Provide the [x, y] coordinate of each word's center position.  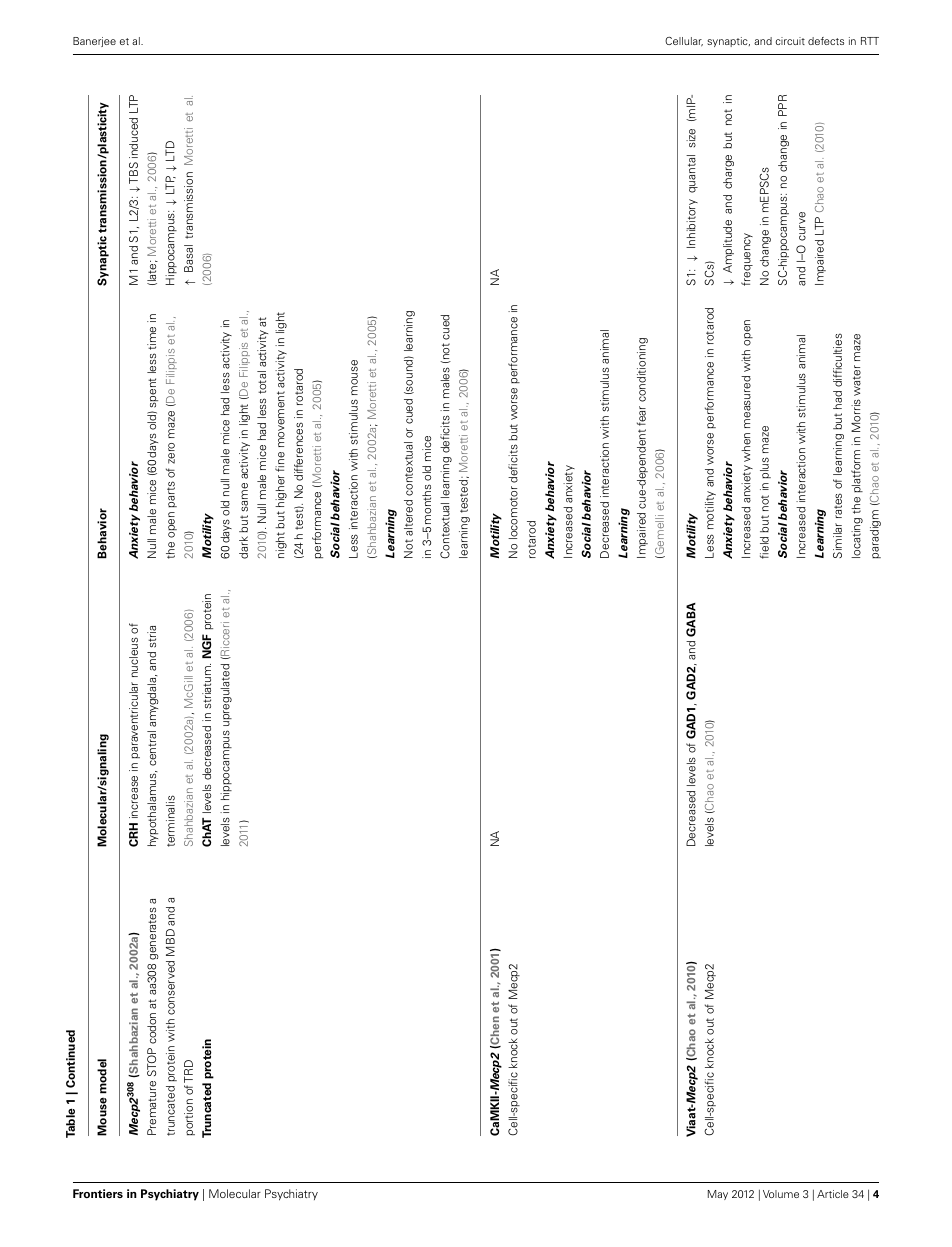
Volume [781, 1194]
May [718, 1195]
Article [833, 1194]
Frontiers [98, 1193]
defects [826, 41]
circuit [790, 41]
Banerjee [94, 42]
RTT [870, 41]
